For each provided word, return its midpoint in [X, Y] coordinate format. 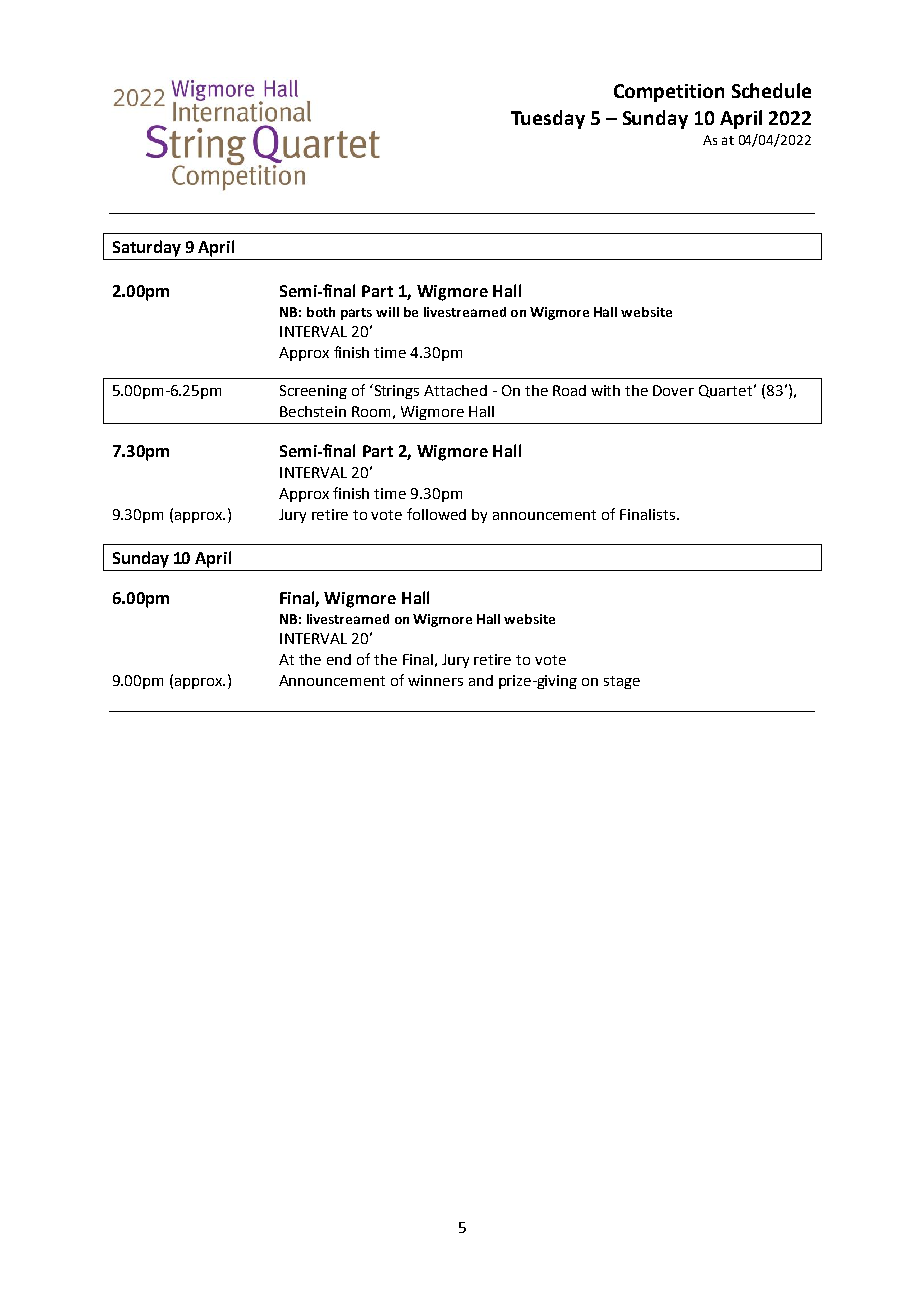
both [321, 312]
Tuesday [548, 119]
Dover [673, 390]
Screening [313, 392]
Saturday [147, 248]
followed [436, 514]
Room [371, 411]
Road [569, 390]
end [339, 659]
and [481, 680]
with [605, 390]
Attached [455, 390]
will [387, 312]
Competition [669, 93]
